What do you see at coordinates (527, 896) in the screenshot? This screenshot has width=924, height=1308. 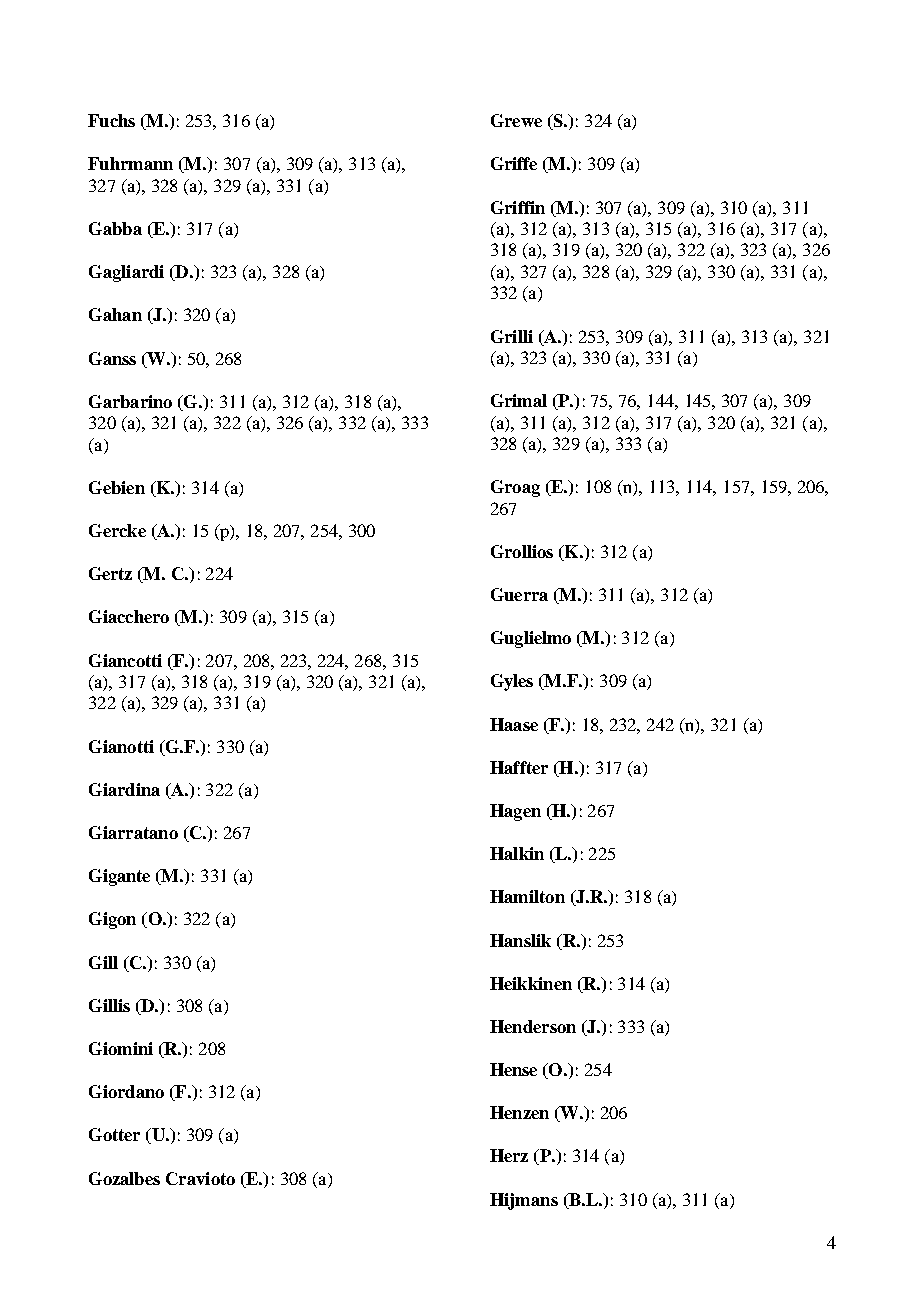 I see `Hamilton` at bounding box center [527, 896].
